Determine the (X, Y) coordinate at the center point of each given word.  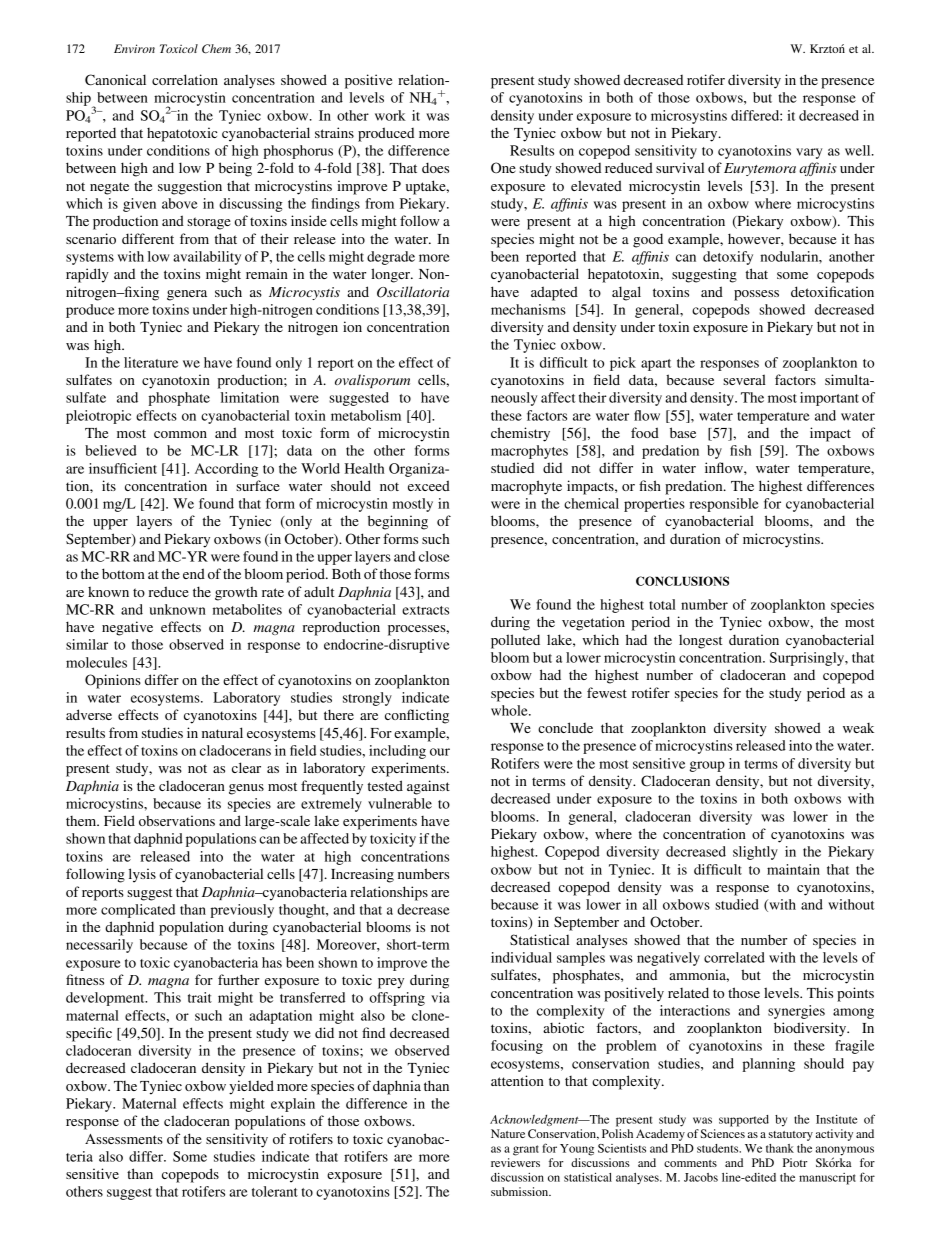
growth (236, 593)
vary (809, 153)
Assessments (124, 1139)
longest (701, 642)
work (390, 115)
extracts (425, 610)
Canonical (115, 80)
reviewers (515, 1162)
